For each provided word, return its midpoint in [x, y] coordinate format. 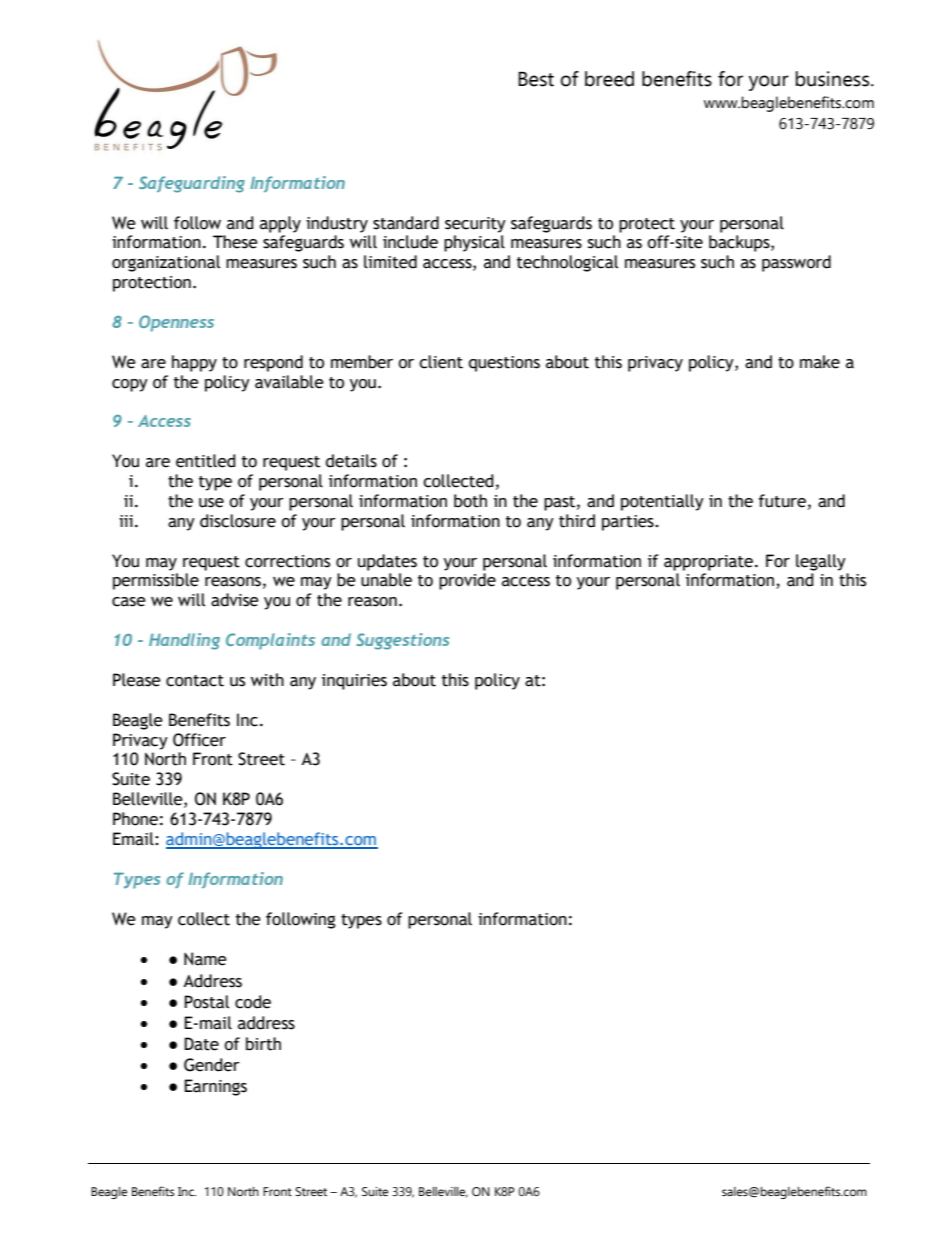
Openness [176, 323]
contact [195, 681]
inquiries [354, 682]
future [782, 501]
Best [536, 79]
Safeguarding [192, 184]
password [796, 263]
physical [474, 243]
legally [821, 562]
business [834, 79]
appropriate [710, 563]
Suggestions [402, 641]
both [470, 501]
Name [205, 959]
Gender [212, 1065]
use [211, 503]
